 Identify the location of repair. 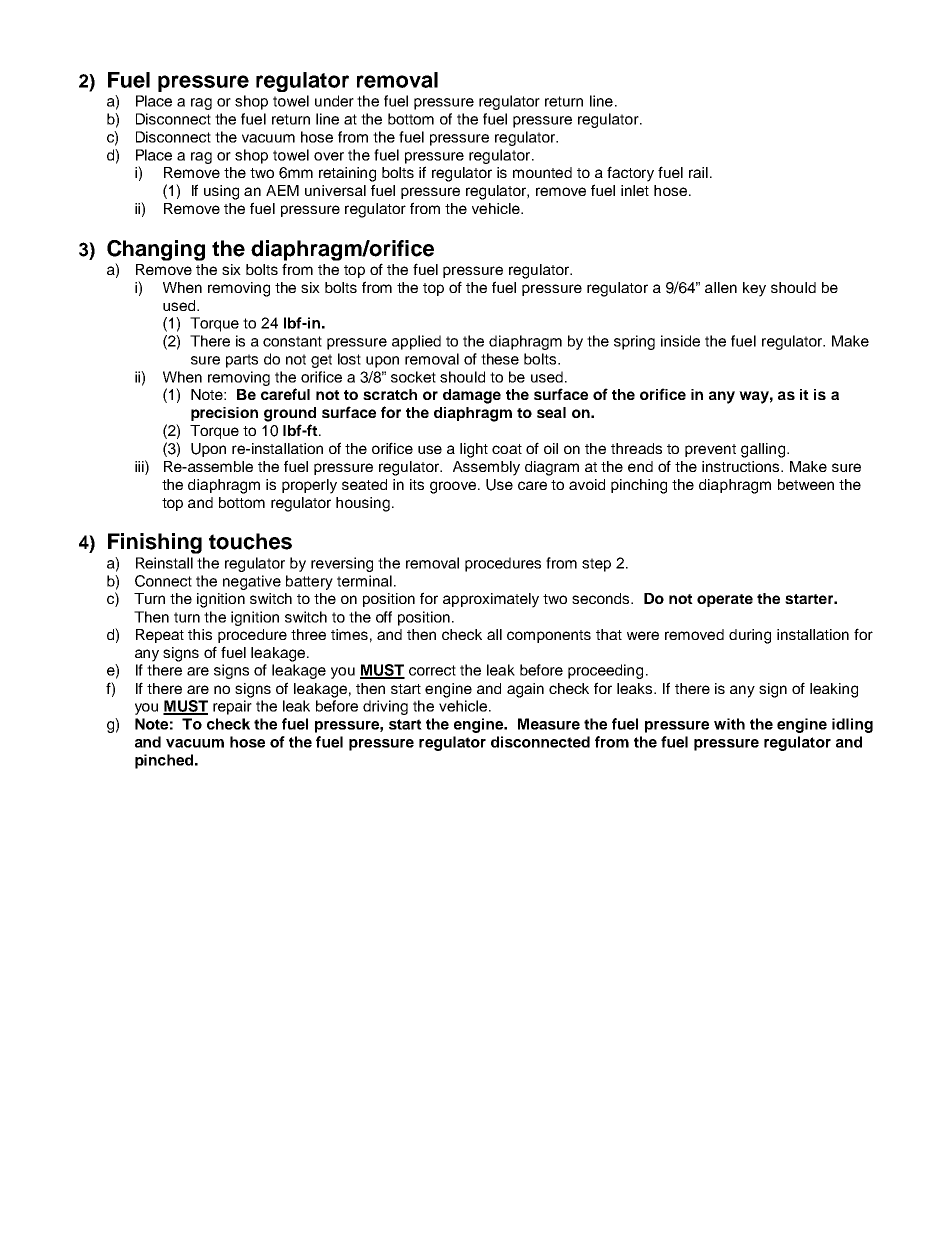
(232, 707).
